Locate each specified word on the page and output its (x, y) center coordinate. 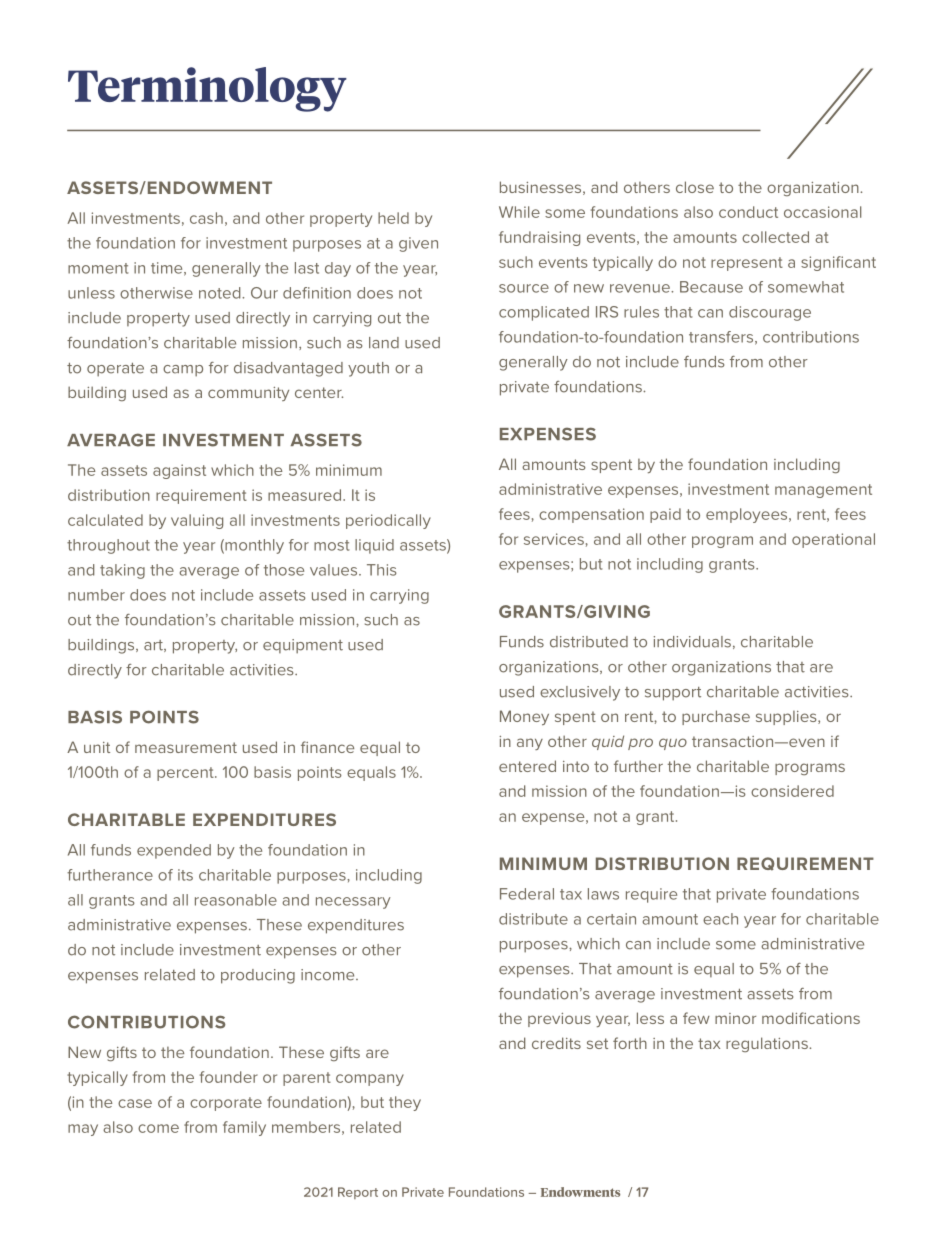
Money (524, 717)
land (384, 343)
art (154, 646)
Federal (527, 894)
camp (183, 371)
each (720, 919)
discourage (770, 313)
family (244, 1128)
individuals (692, 642)
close (695, 187)
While (519, 212)
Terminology (207, 89)
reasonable (236, 900)
